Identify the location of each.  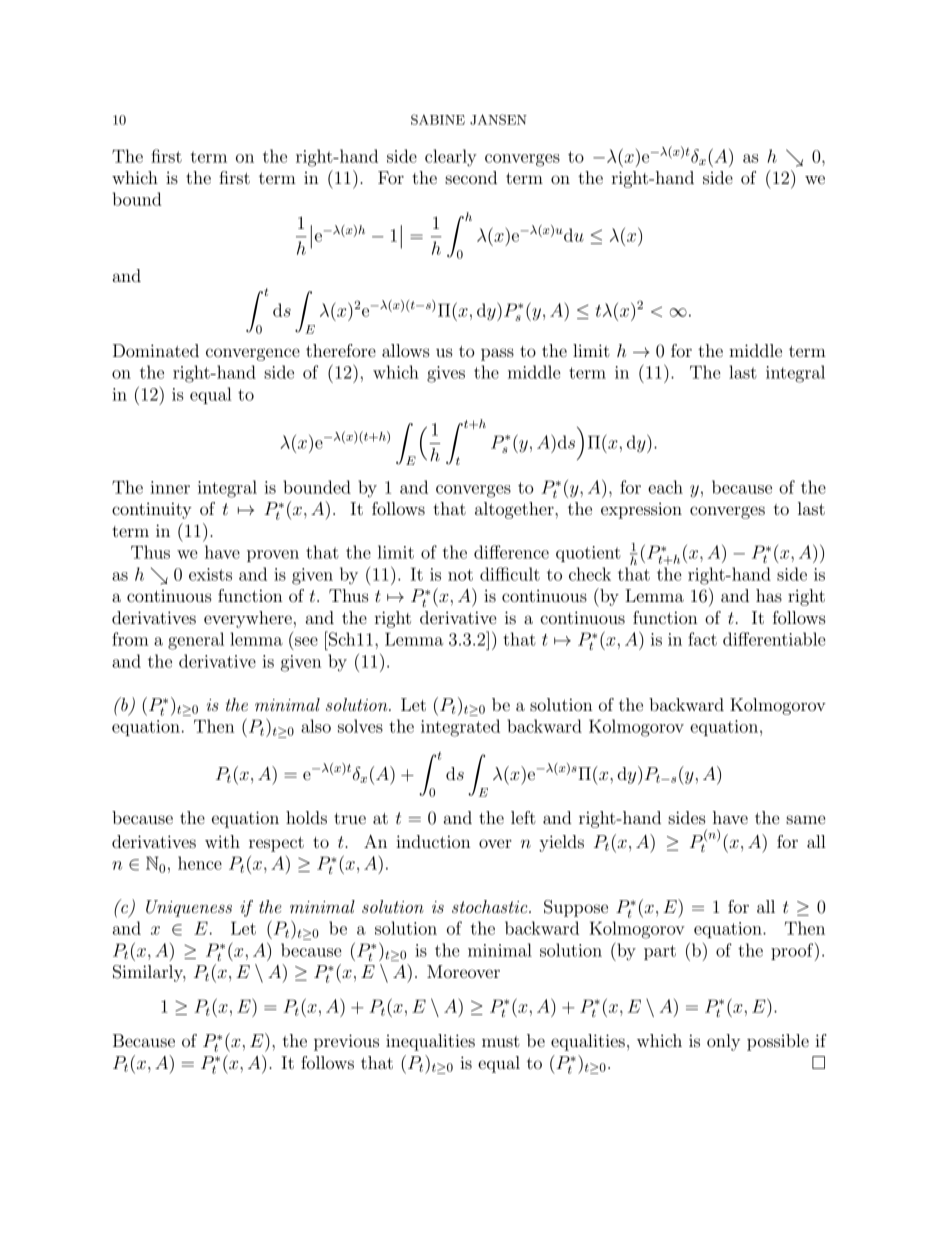
(665, 487).
